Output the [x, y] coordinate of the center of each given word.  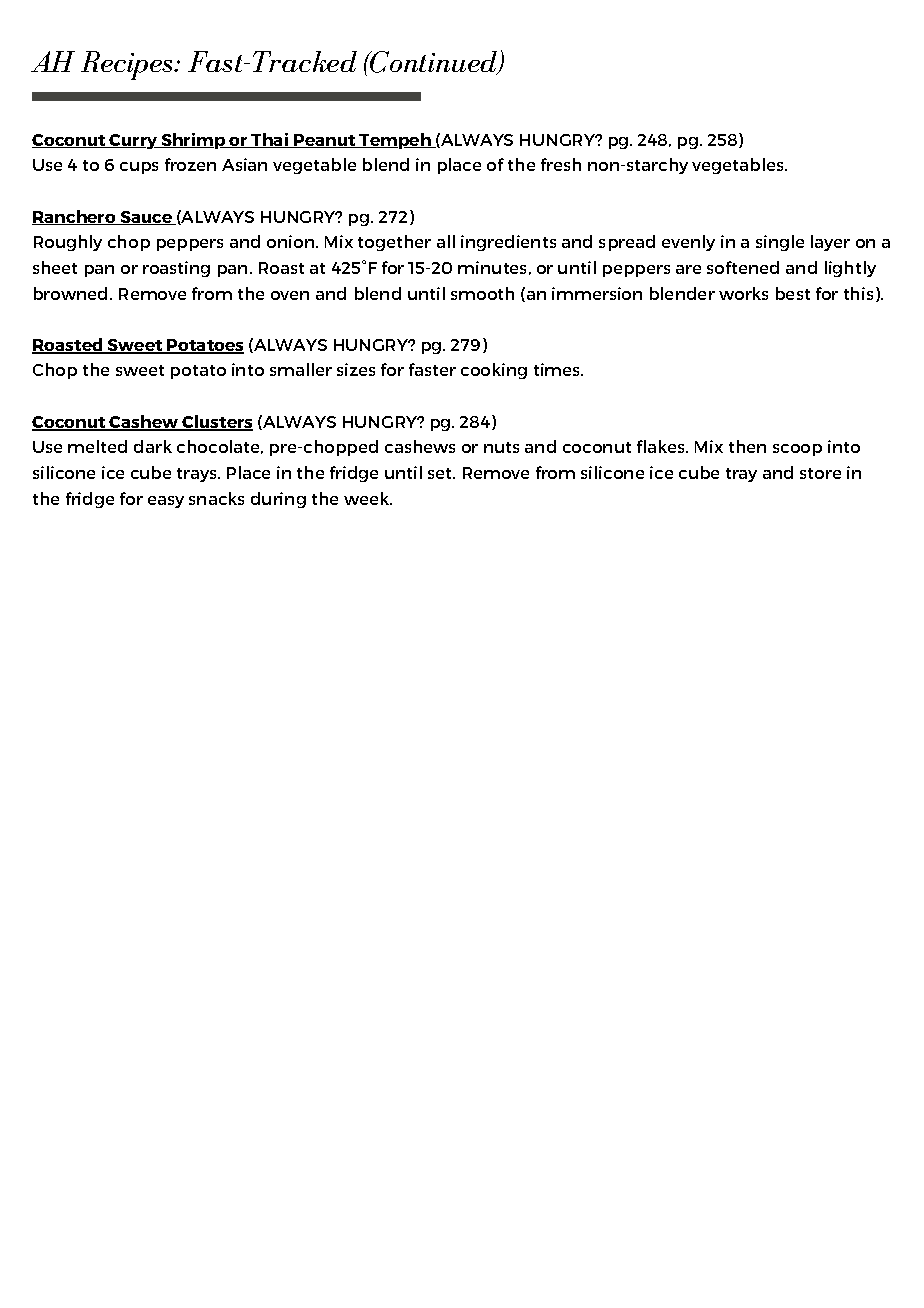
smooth [482, 293]
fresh [561, 164]
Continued [434, 63]
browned [72, 293]
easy [166, 502]
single [780, 243]
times [558, 369]
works [743, 293]
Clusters [216, 423]
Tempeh [395, 141]
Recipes [128, 65]
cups [139, 168]
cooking [494, 371]
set [441, 473]
